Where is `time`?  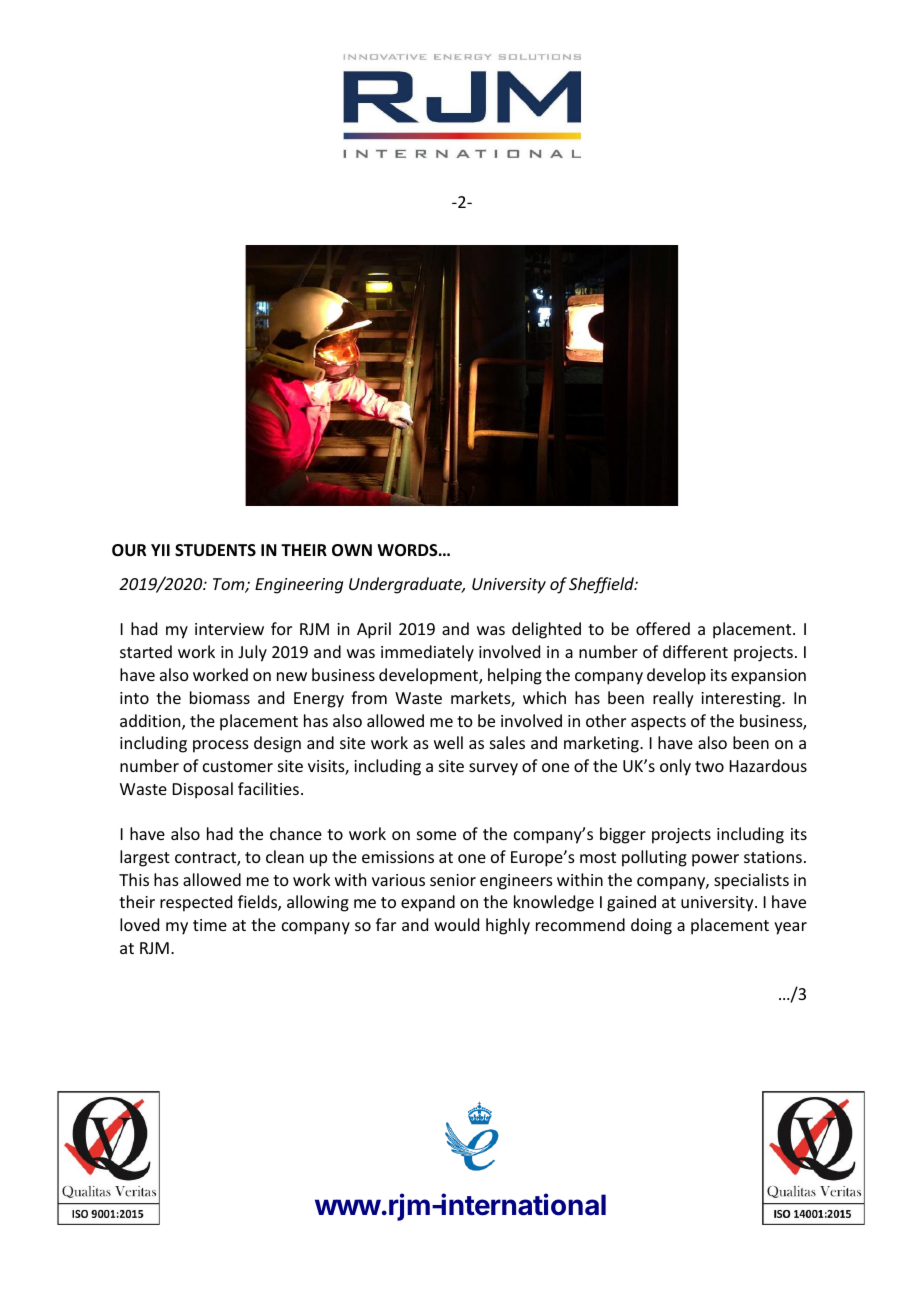
time is located at coordinates (210, 925).
